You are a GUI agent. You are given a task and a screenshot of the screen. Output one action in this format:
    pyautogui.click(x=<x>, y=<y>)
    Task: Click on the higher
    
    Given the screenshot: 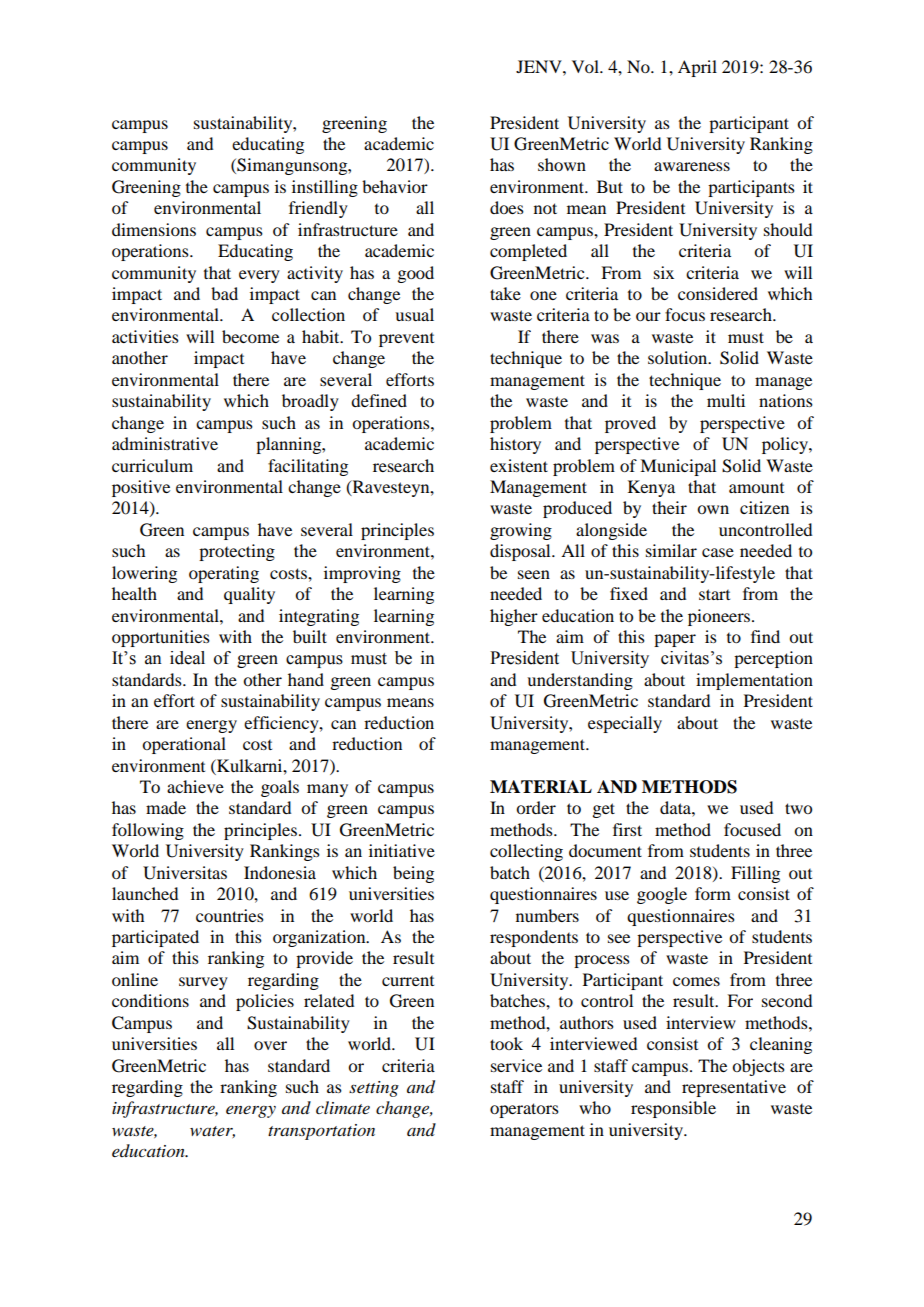 What is the action you would take?
    pyautogui.click(x=514, y=617)
